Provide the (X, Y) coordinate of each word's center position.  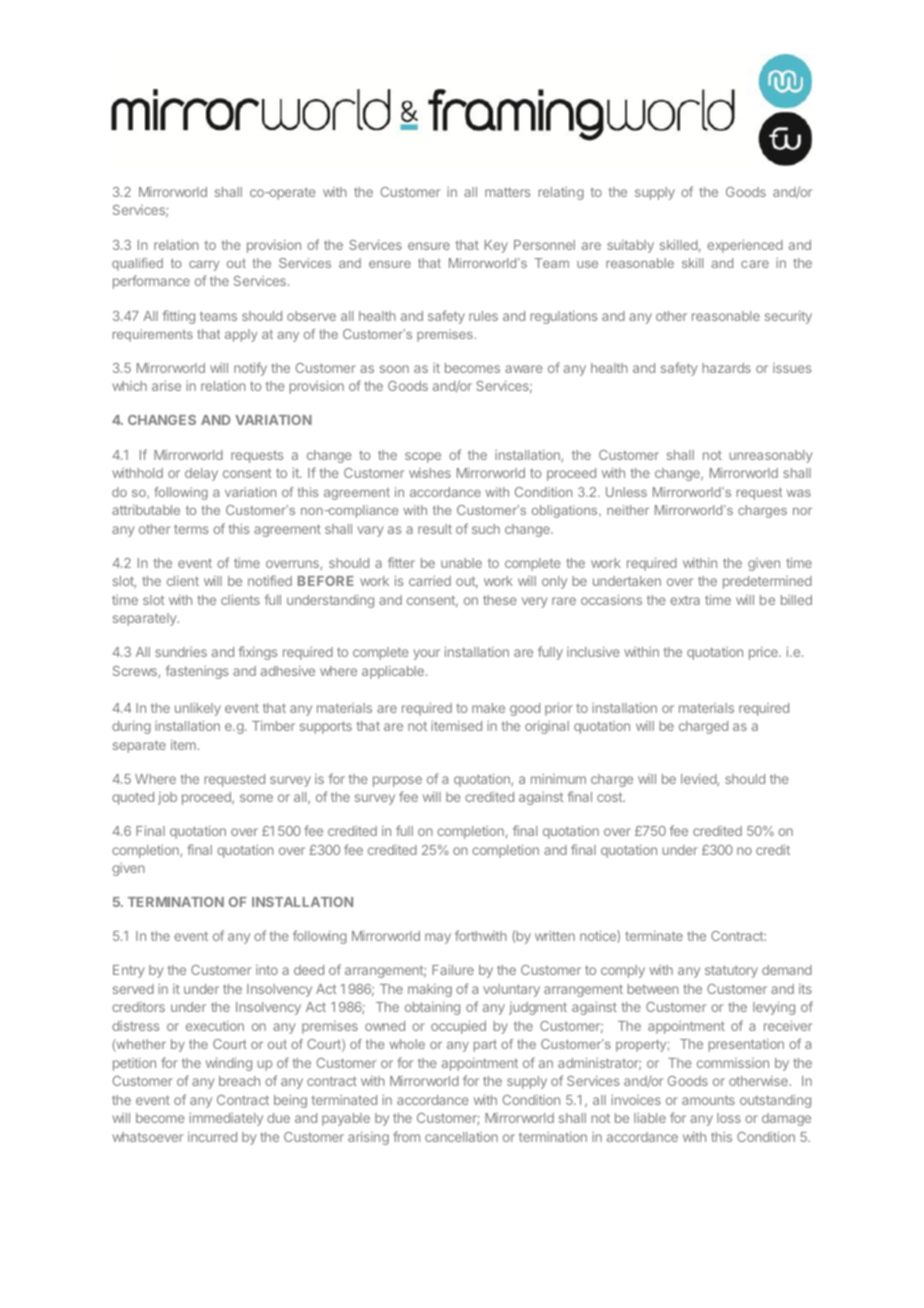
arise (166, 385)
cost (611, 797)
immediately (226, 1119)
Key (496, 246)
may (438, 938)
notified (270, 580)
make (488, 708)
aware (523, 369)
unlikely (198, 709)
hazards (726, 368)
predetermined (767, 582)
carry (204, 265)
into (267, 970)
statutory (731, 971)
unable (461, 563)
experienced (745, 246)
